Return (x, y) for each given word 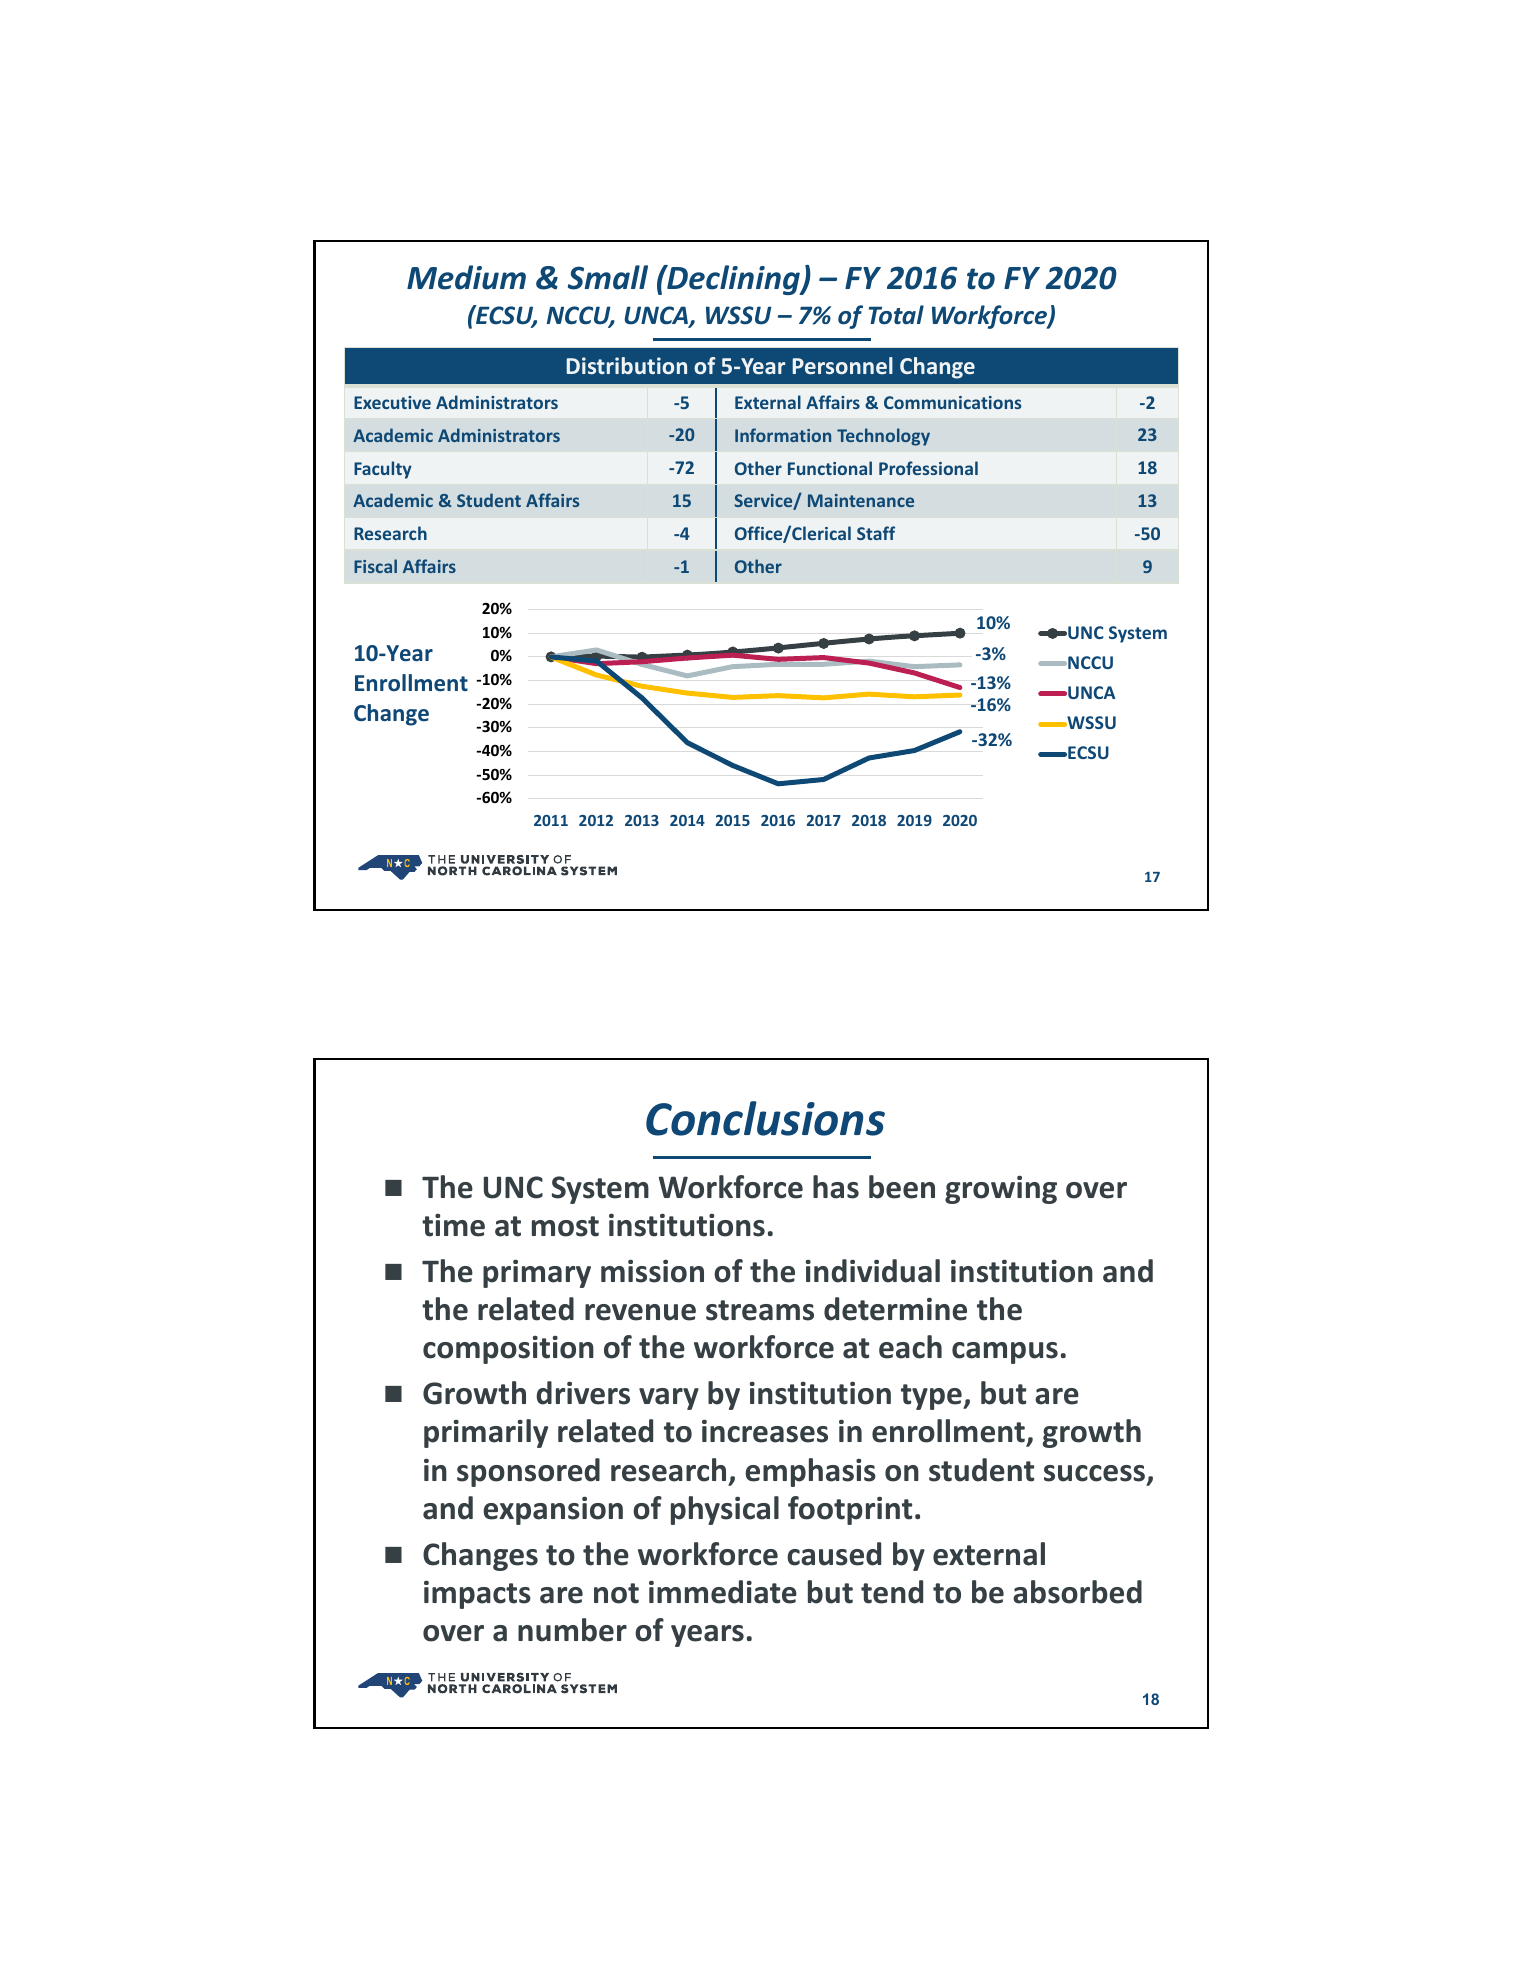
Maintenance (861, 500)
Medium (466, 277)
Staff (876, 533)
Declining (733, 280)
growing (1001, 1190)
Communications (952, 402)
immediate (723, 1592)
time (453, 1225)
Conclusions (765, 1118)
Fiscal (375, 566)
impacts (477, 1595)
